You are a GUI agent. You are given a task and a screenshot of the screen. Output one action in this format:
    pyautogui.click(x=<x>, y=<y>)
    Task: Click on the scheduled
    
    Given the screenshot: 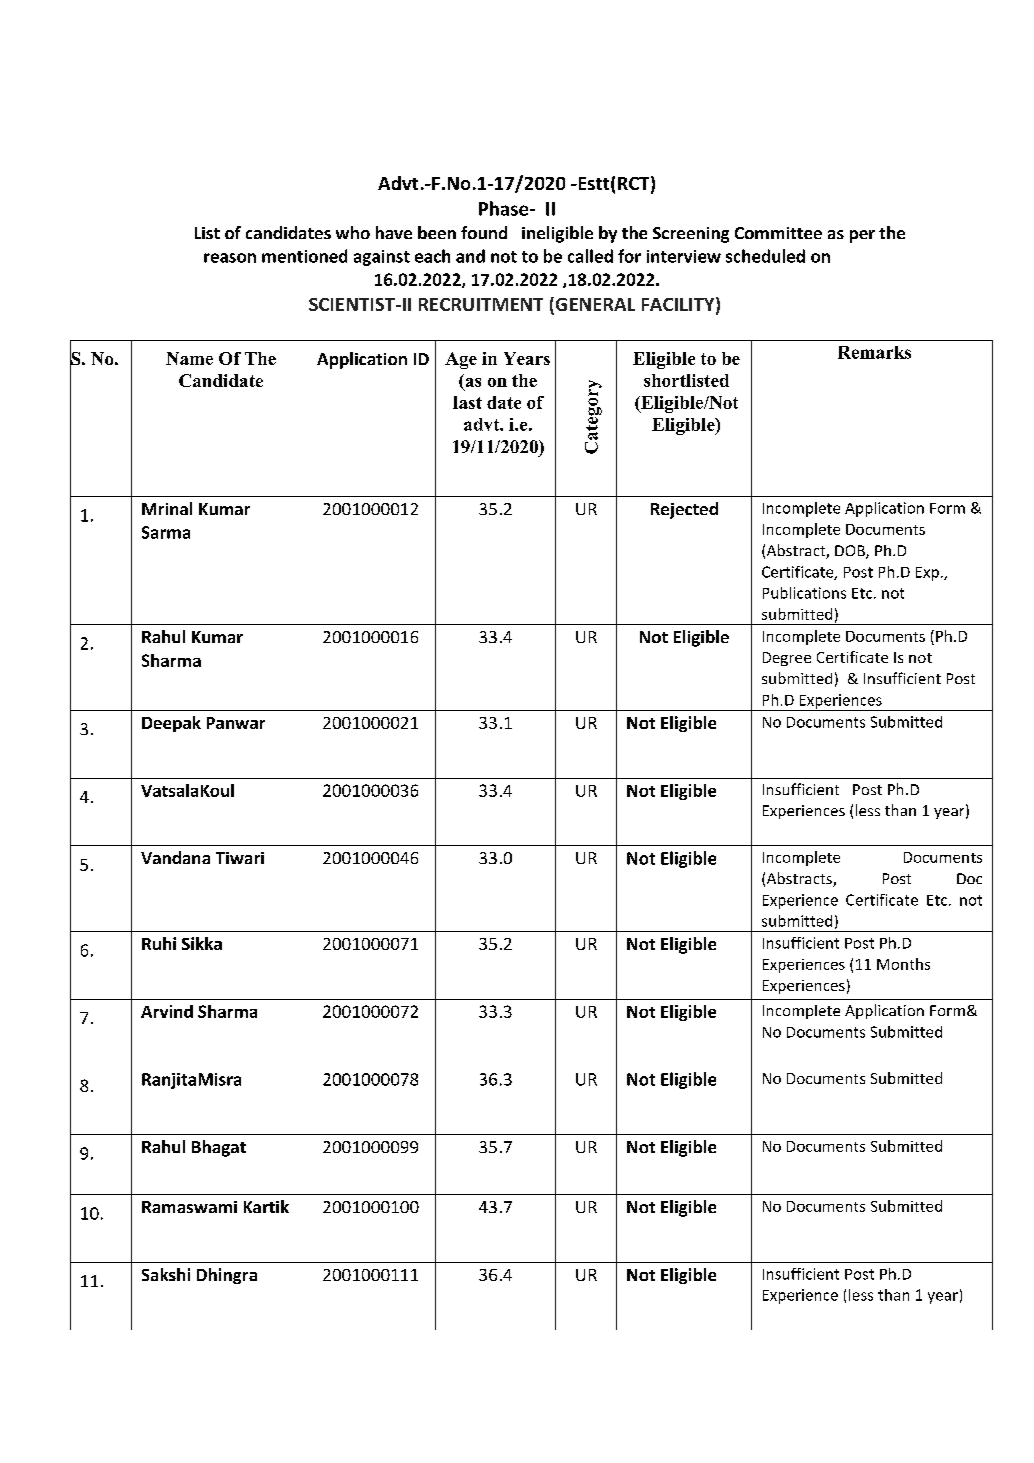 What is the action you would take?
    pyautogui.click(x=765, y=256)
